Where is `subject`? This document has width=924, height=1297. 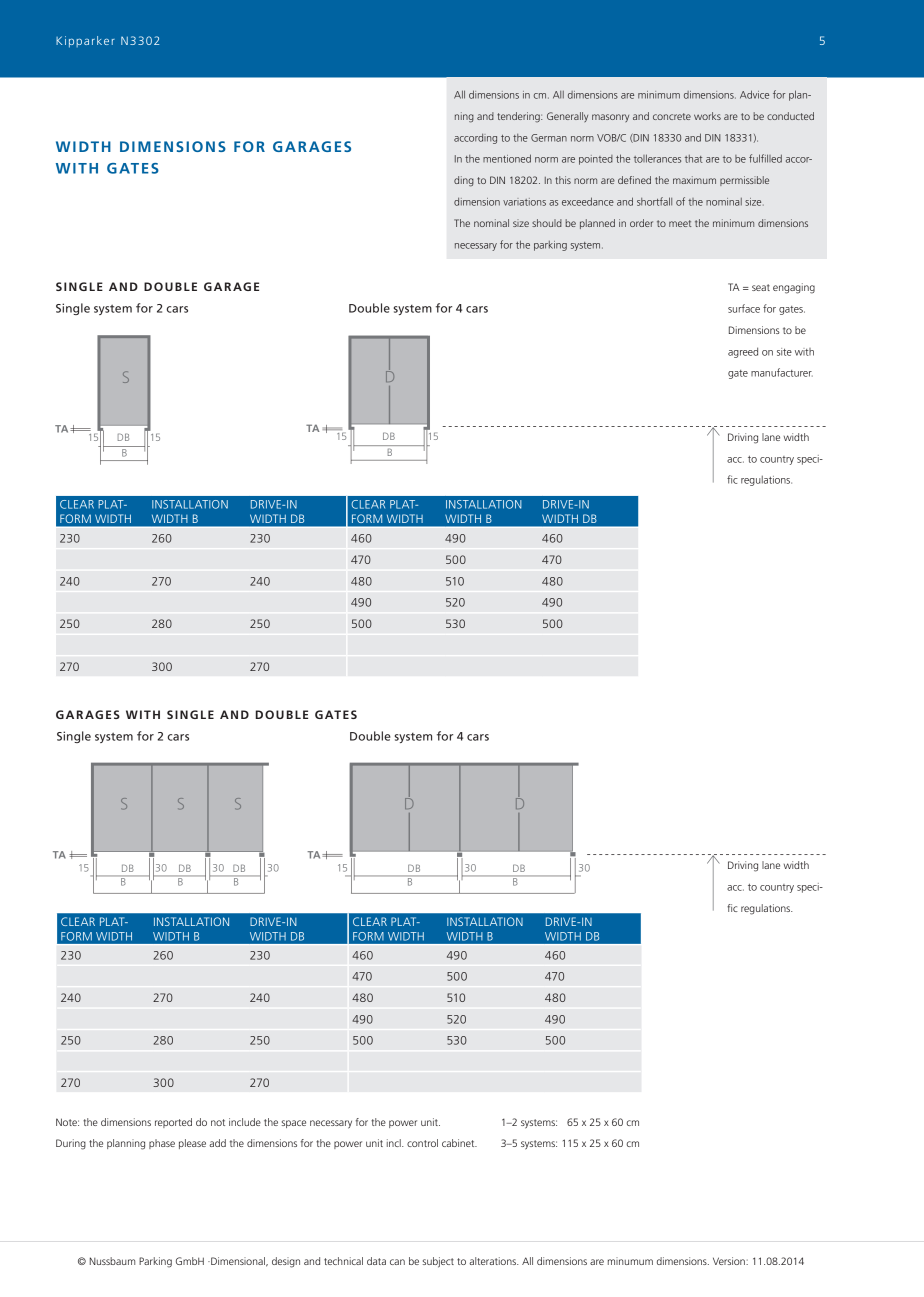
subject is located at coordinates (438, 1262).
